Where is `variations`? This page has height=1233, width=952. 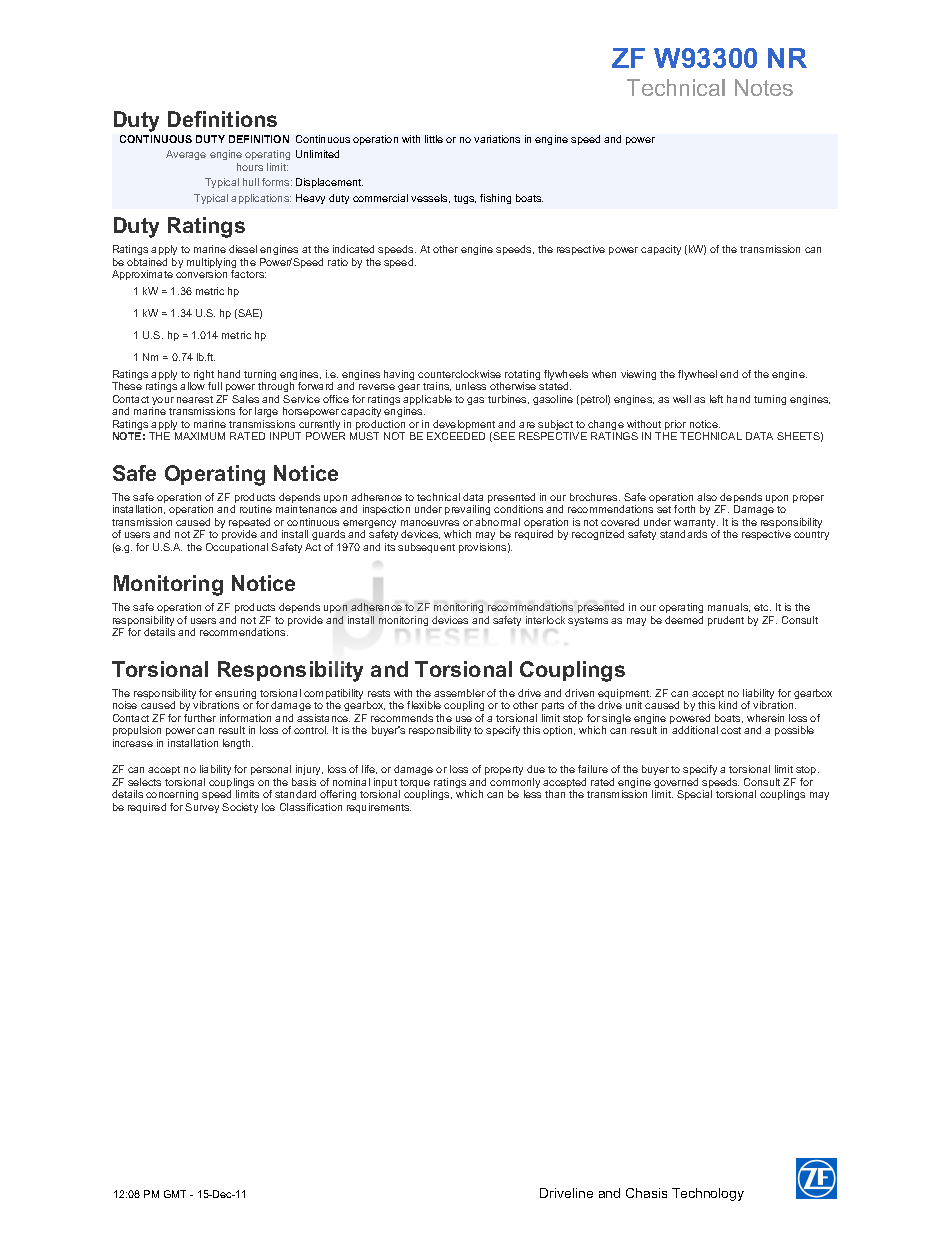 variations is located at coordinates (497, 139).
